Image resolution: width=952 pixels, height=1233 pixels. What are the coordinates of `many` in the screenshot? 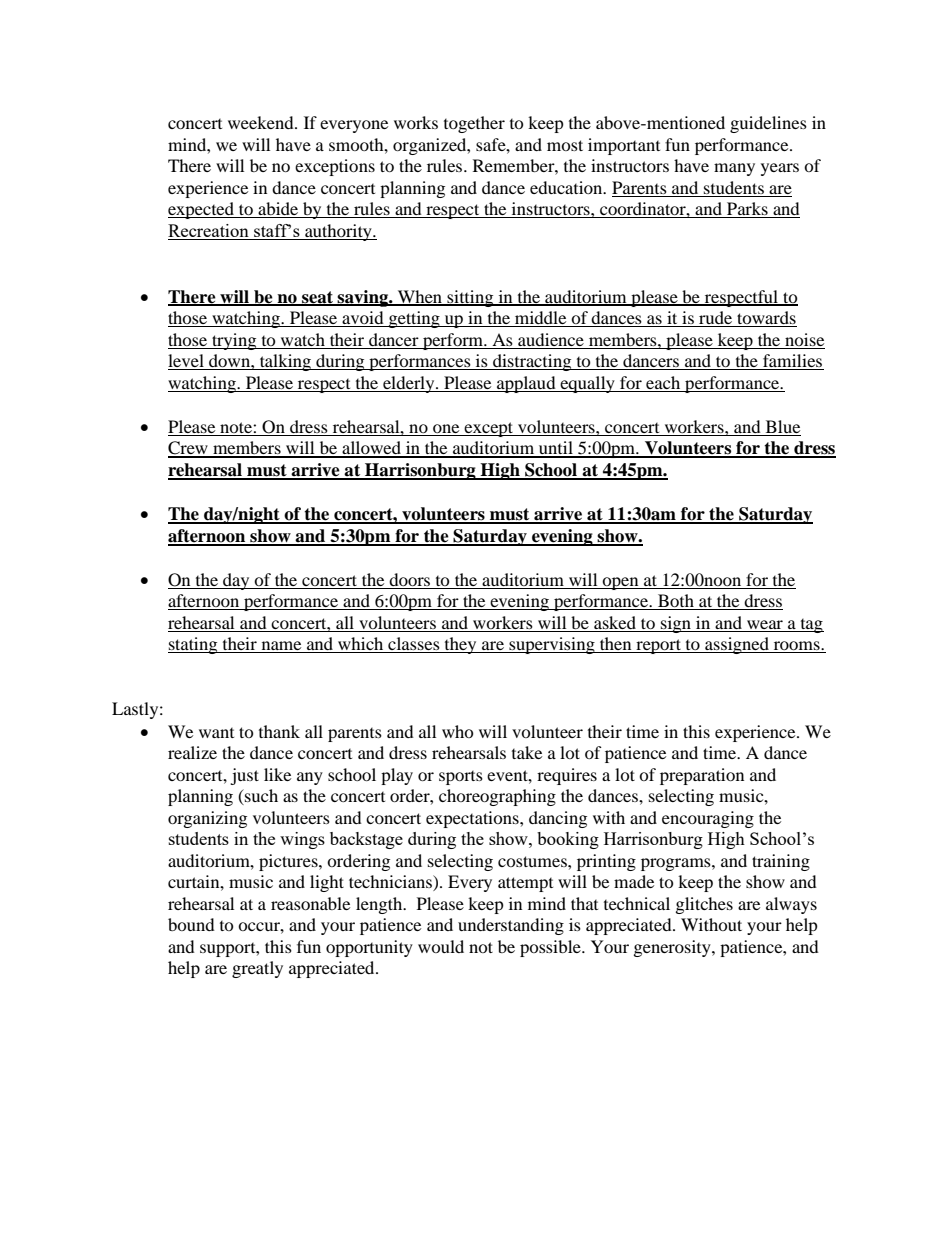 It's located at (734, 169).
